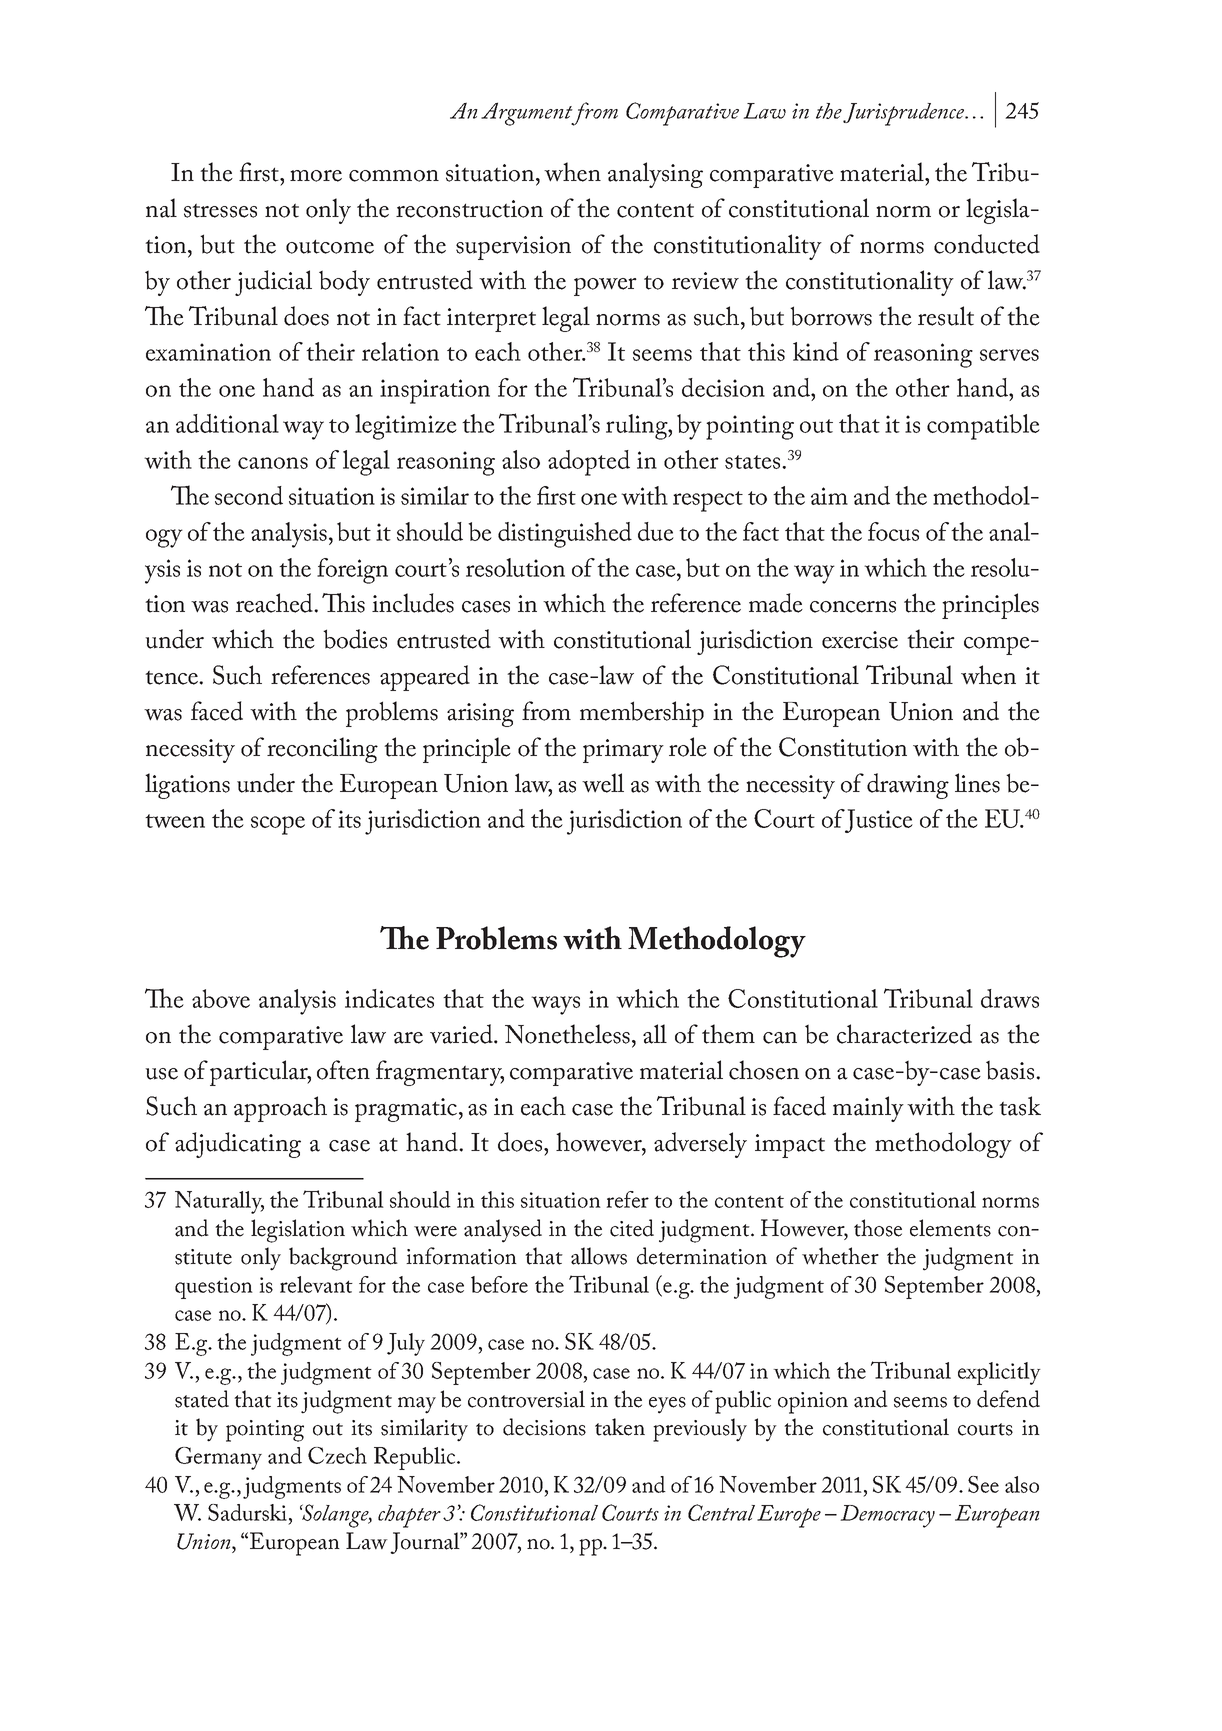  What do you see at coordinates (528, 114) in the image?
I see `Argument` at bounding box center [528, 114].
